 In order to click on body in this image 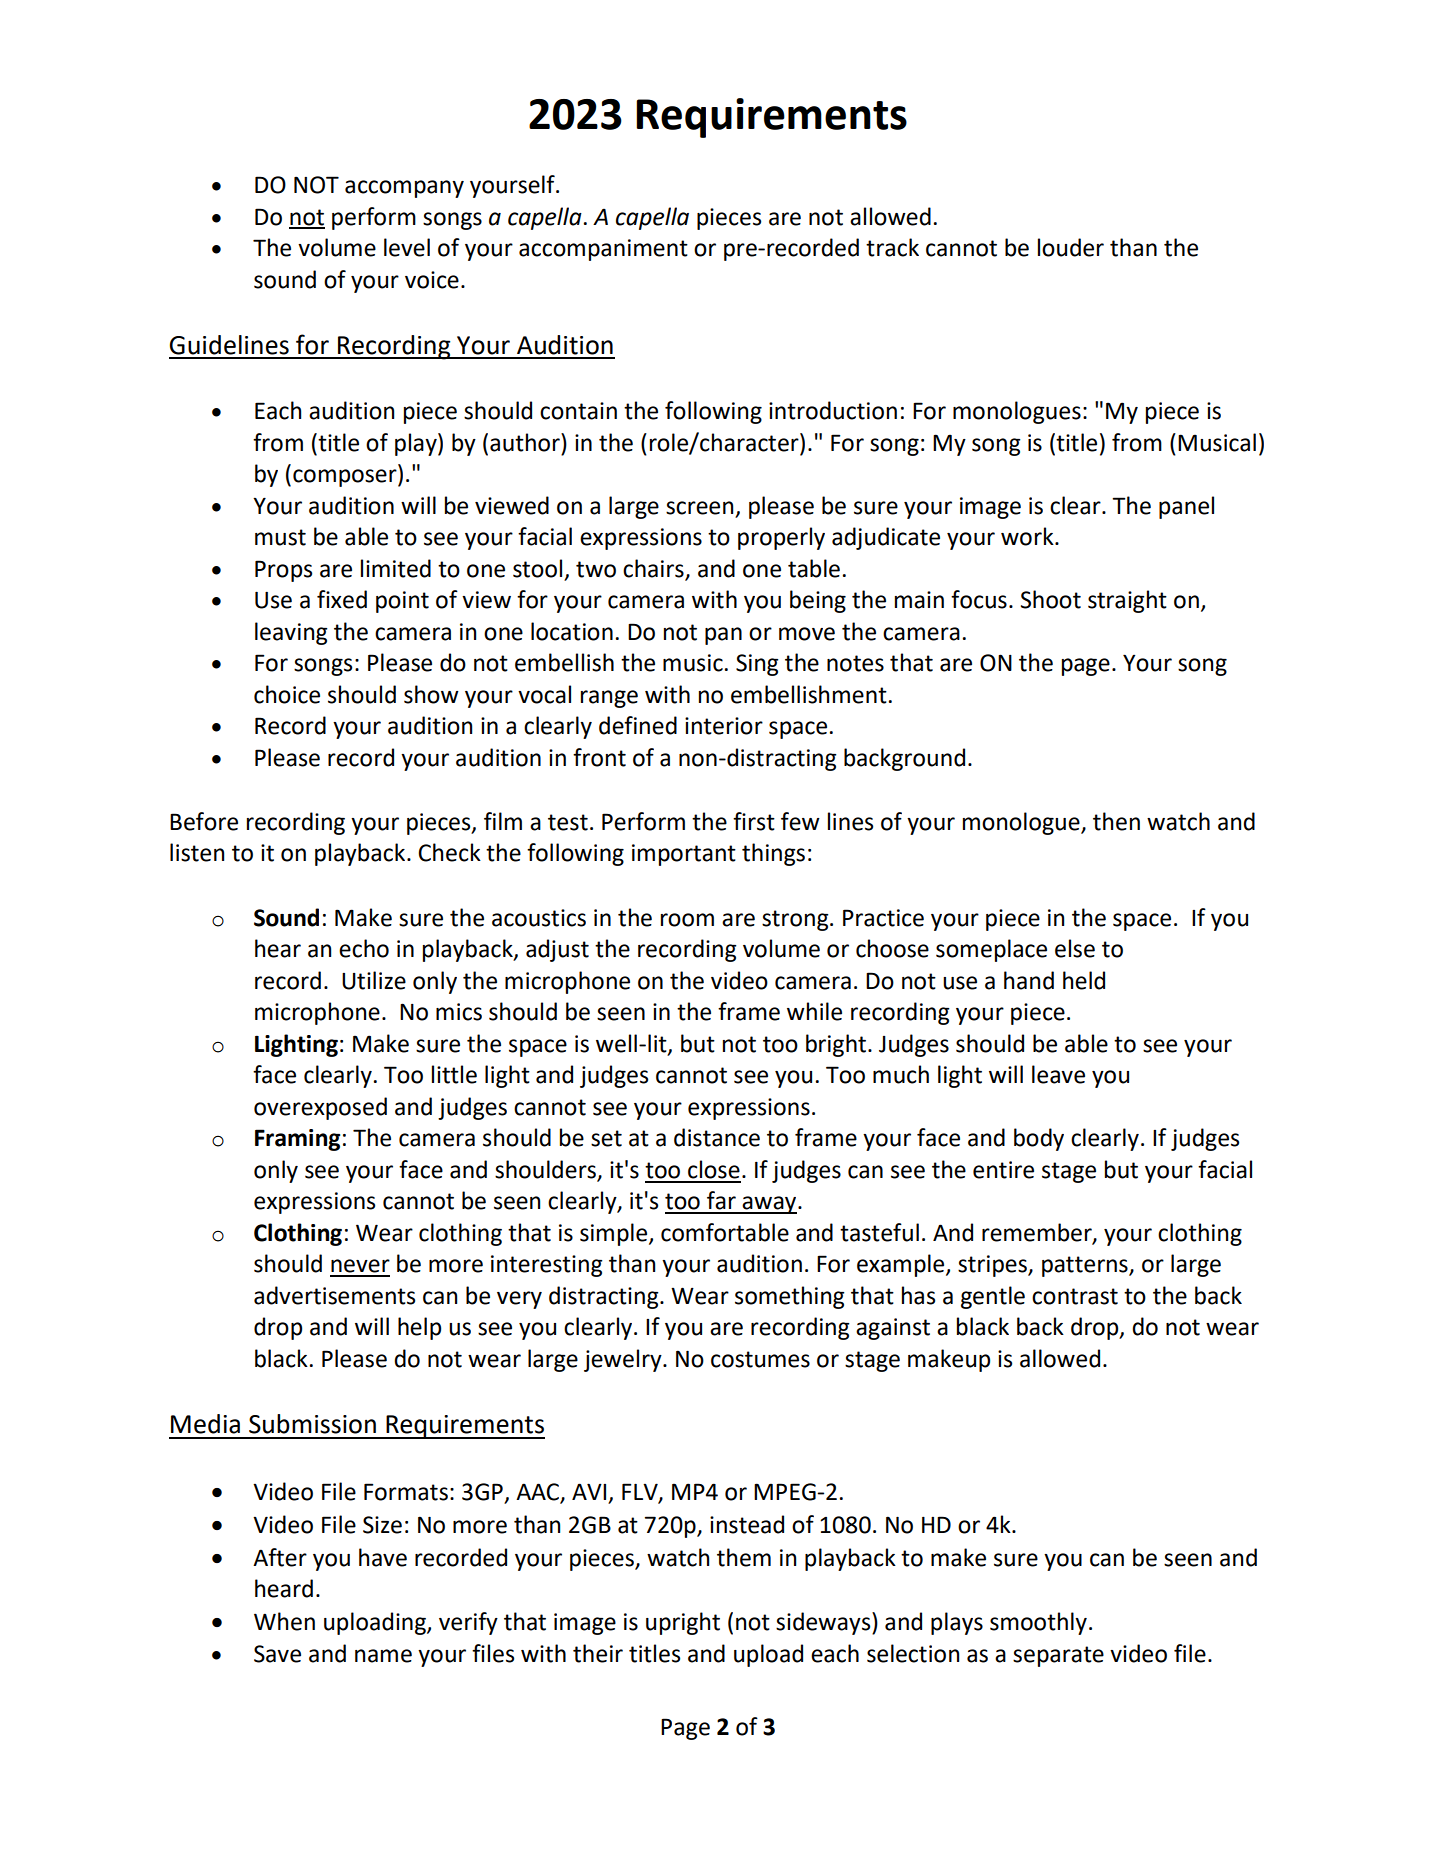, I will do `click(1039, 1139)`.
